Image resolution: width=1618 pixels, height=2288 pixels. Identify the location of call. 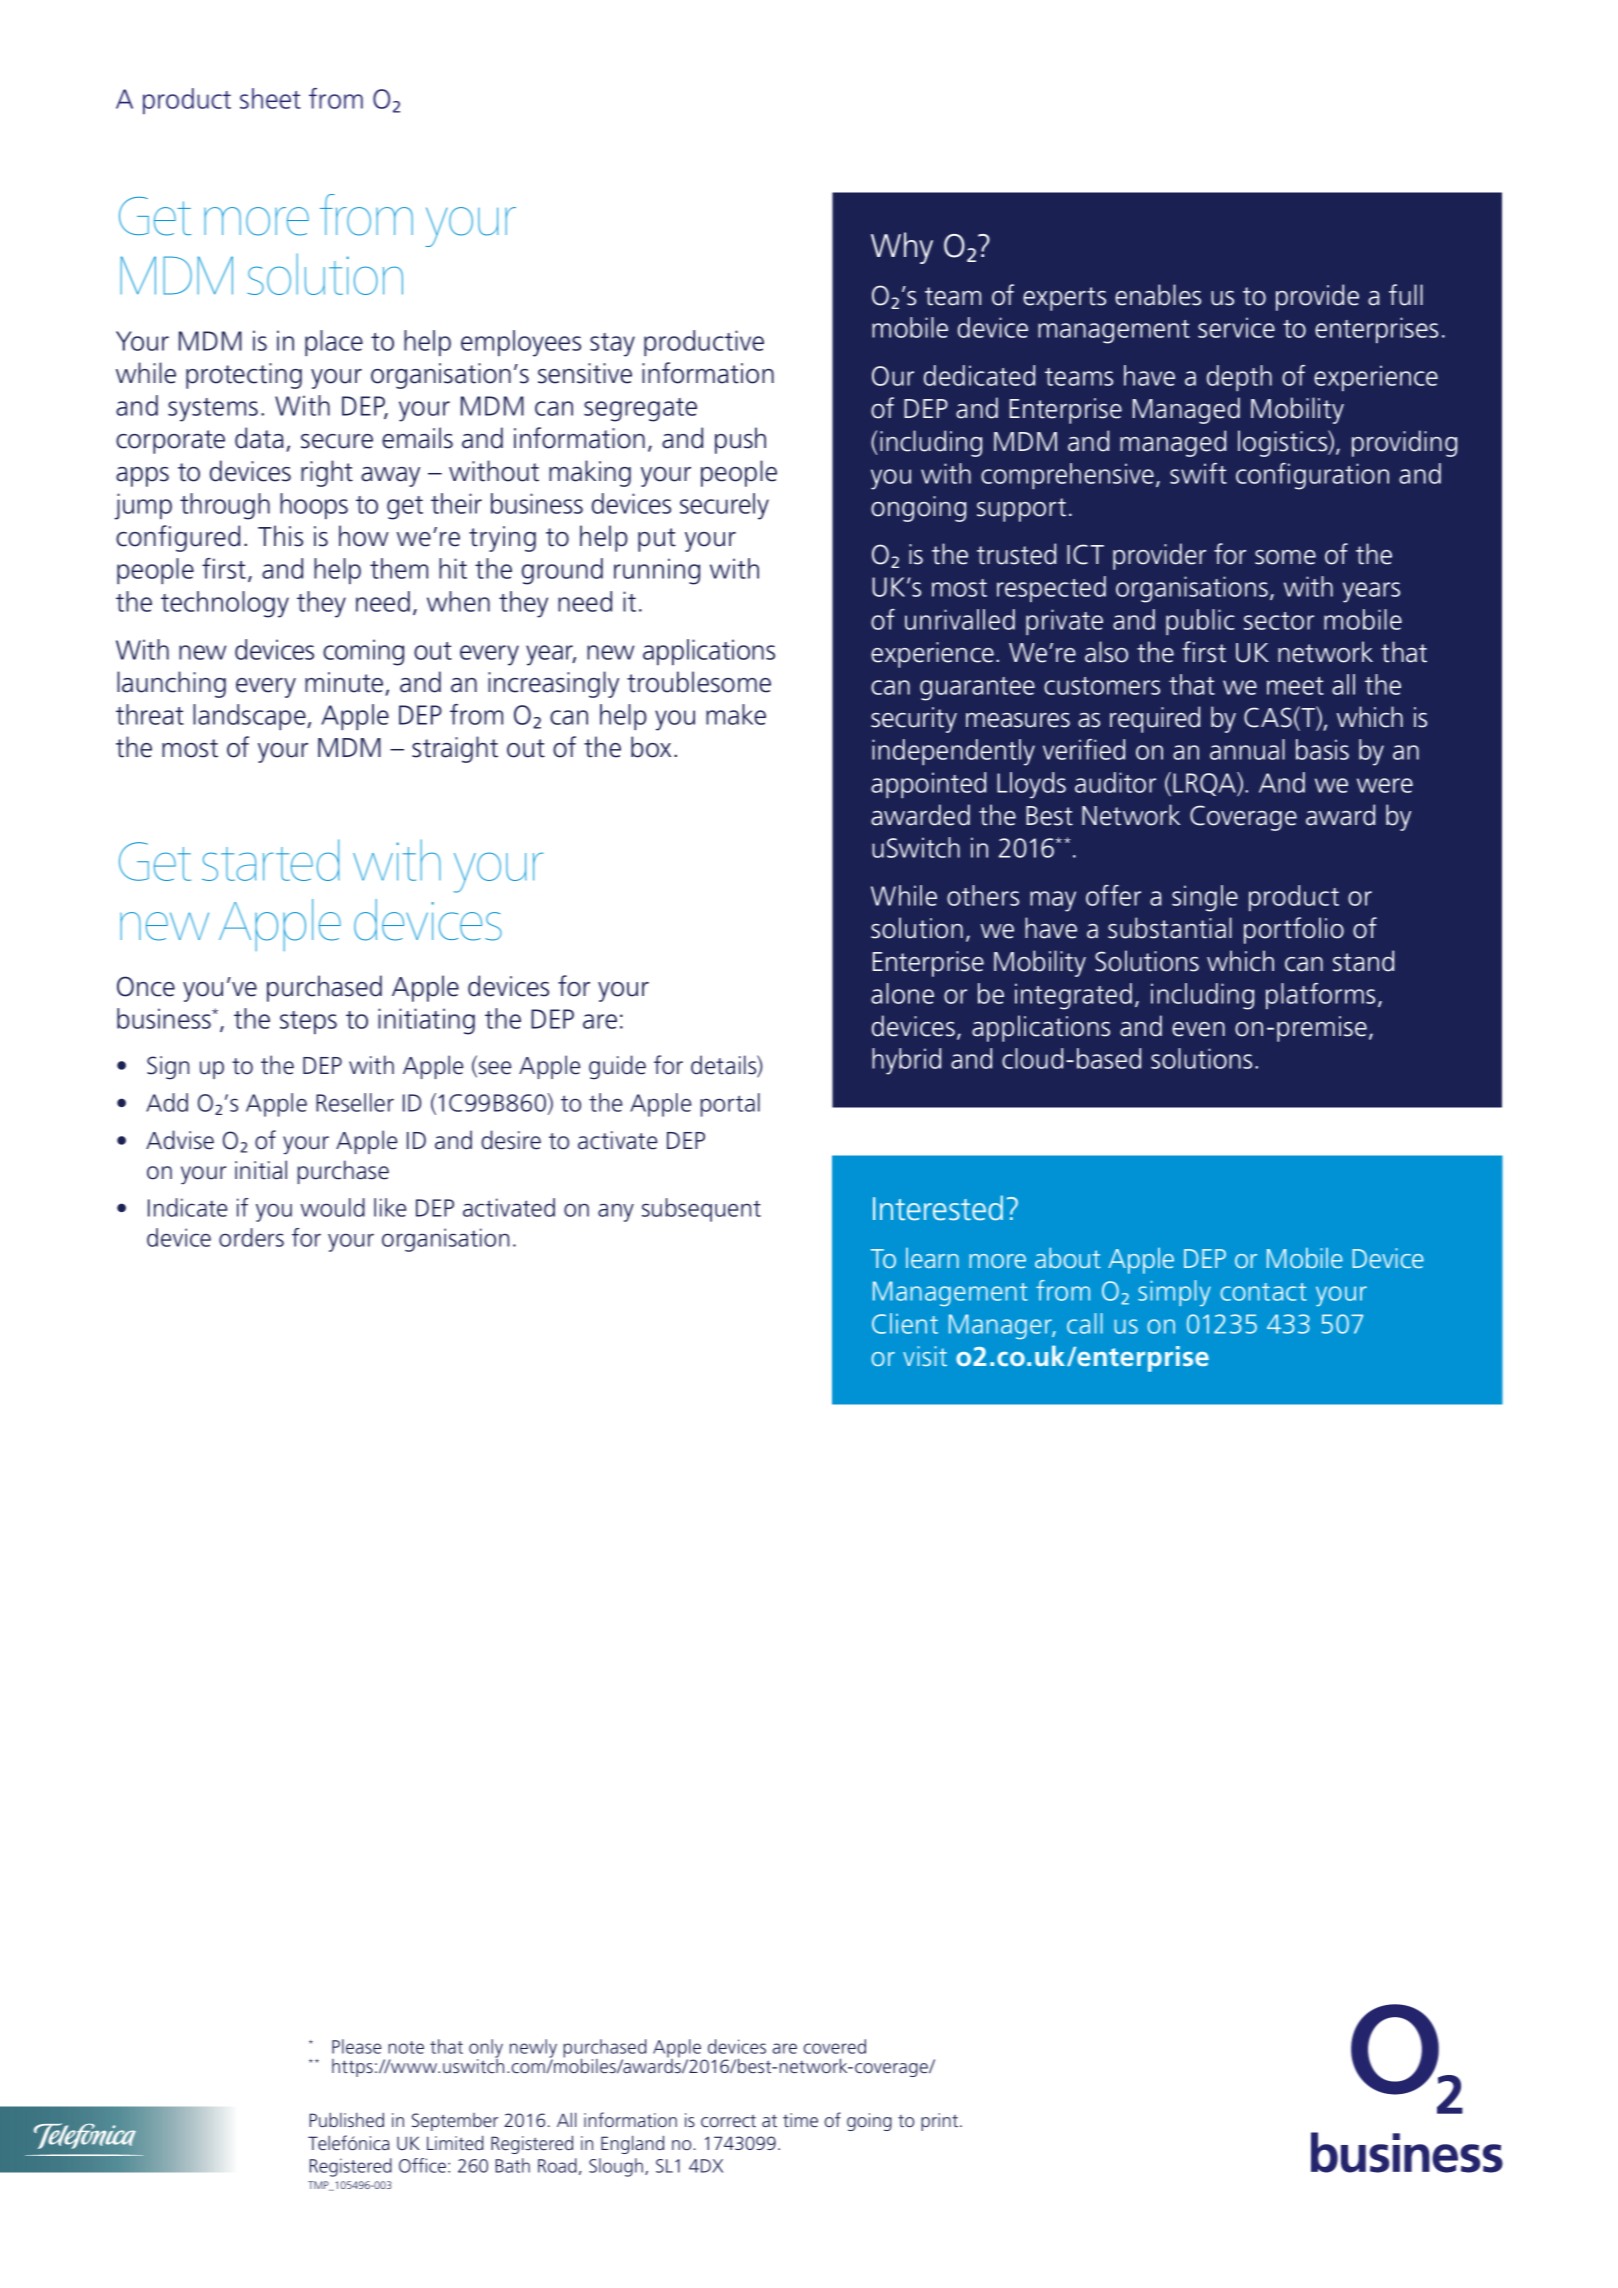
(1085, 1323).
